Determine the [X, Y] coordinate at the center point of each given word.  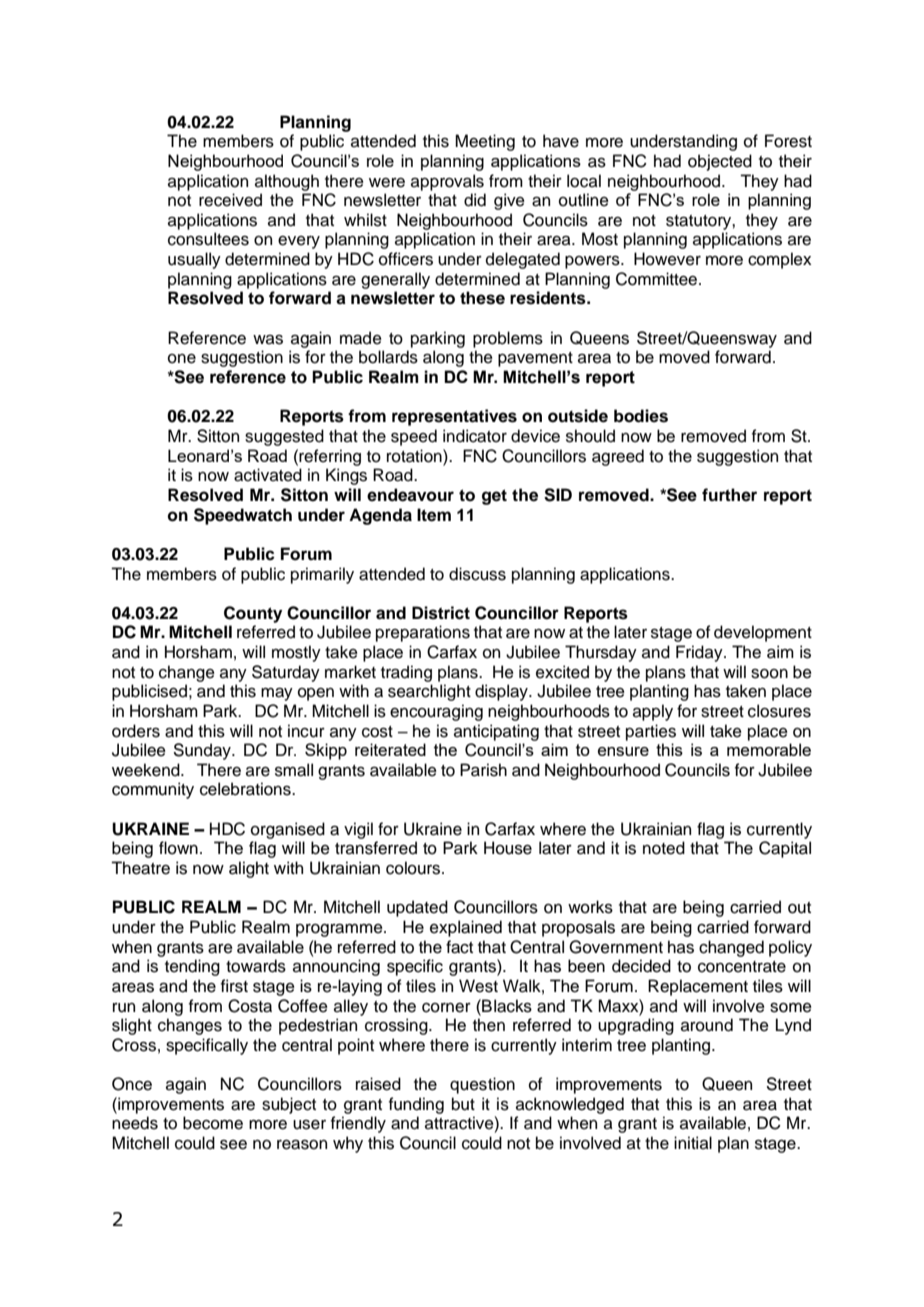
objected [720, 162]
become [213, 1123]
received [230, 200]
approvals [447, 182]
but [463, 1104]
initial [693, 1143]
